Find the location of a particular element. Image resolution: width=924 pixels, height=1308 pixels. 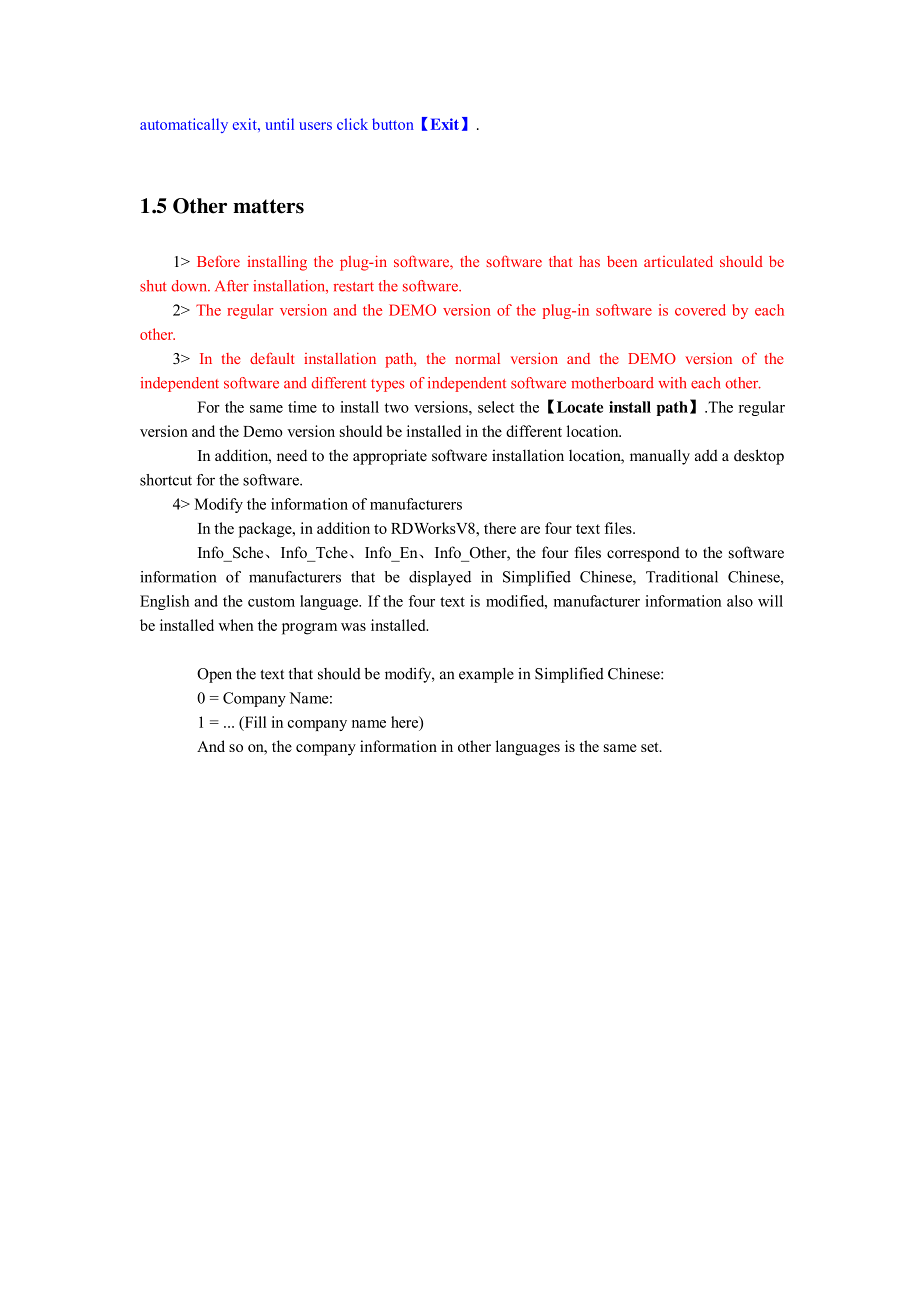

automatically is located at coordinates (184, 125).
